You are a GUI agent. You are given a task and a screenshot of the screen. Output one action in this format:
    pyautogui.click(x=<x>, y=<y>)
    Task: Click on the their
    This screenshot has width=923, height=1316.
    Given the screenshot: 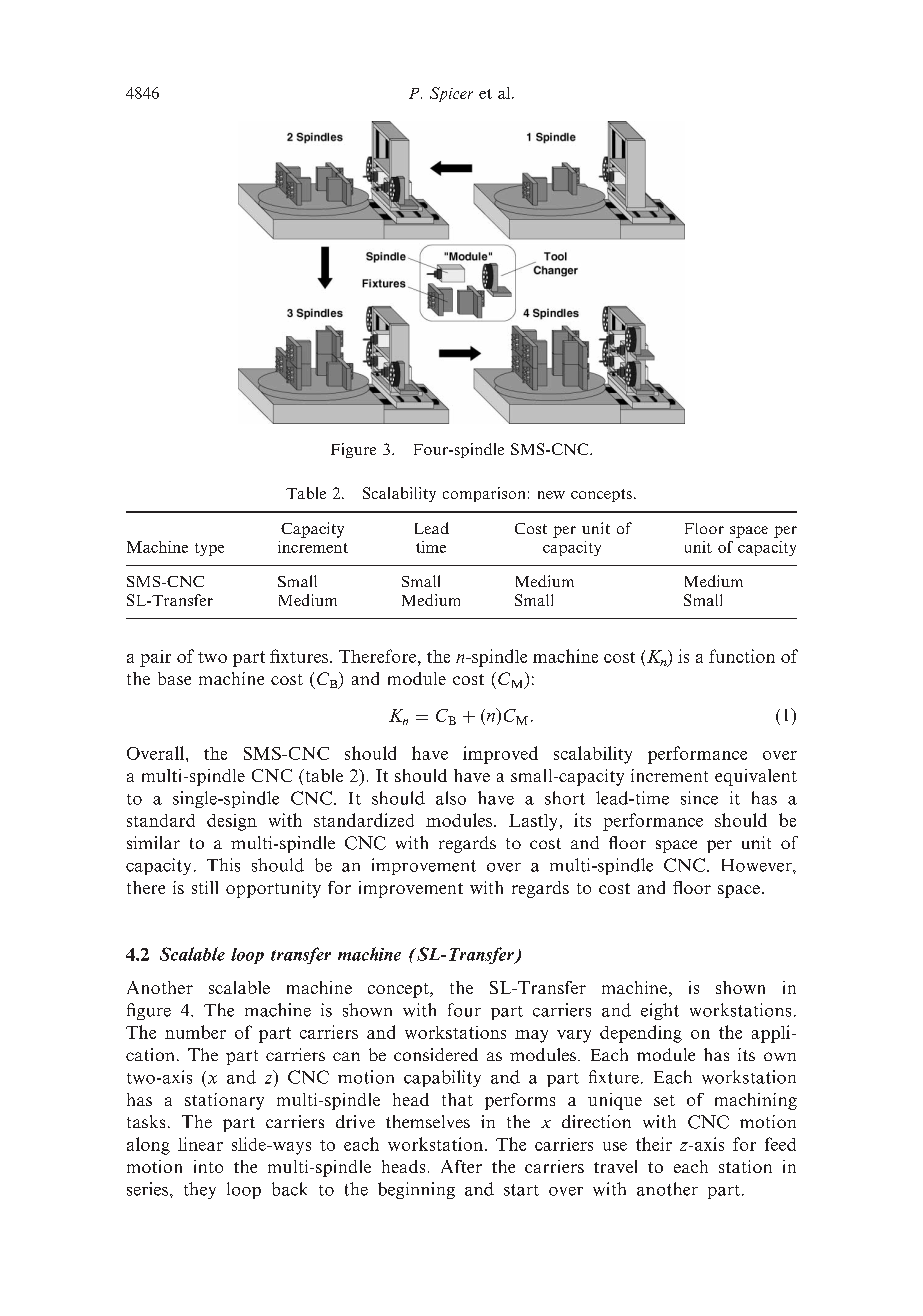 What is the action you would take?
    pyautogui.click(x=654, y=1144)
